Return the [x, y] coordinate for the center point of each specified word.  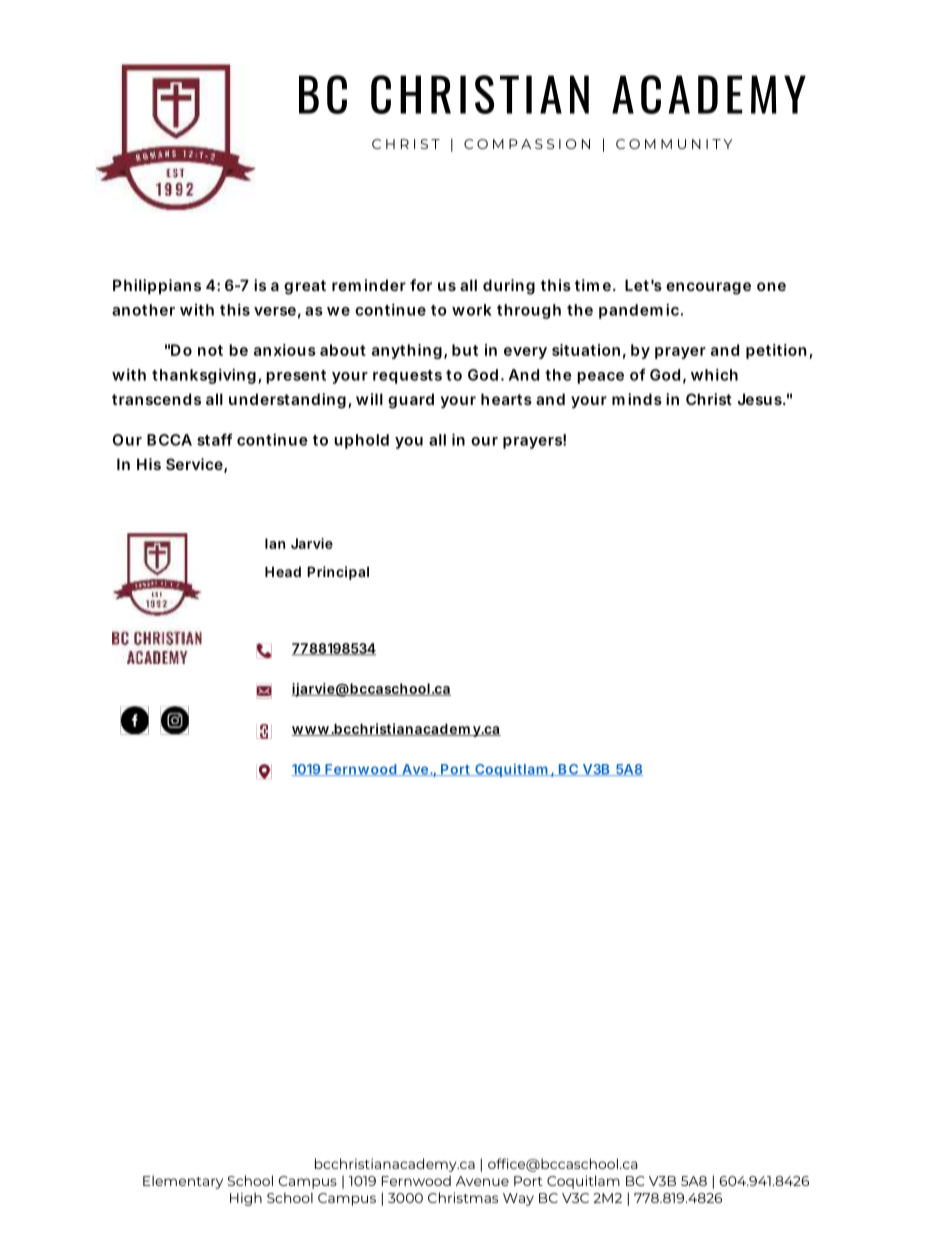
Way [518, 1199]
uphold [361, 441]
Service [196, 465]
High [246, 1199]
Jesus [762, 399]
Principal [338, 573]
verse [277, 312]
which [714, 374]
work [472, 310]
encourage [708, 288]
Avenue [482, 1181]
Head [283, 571]
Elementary [183, 1182]
